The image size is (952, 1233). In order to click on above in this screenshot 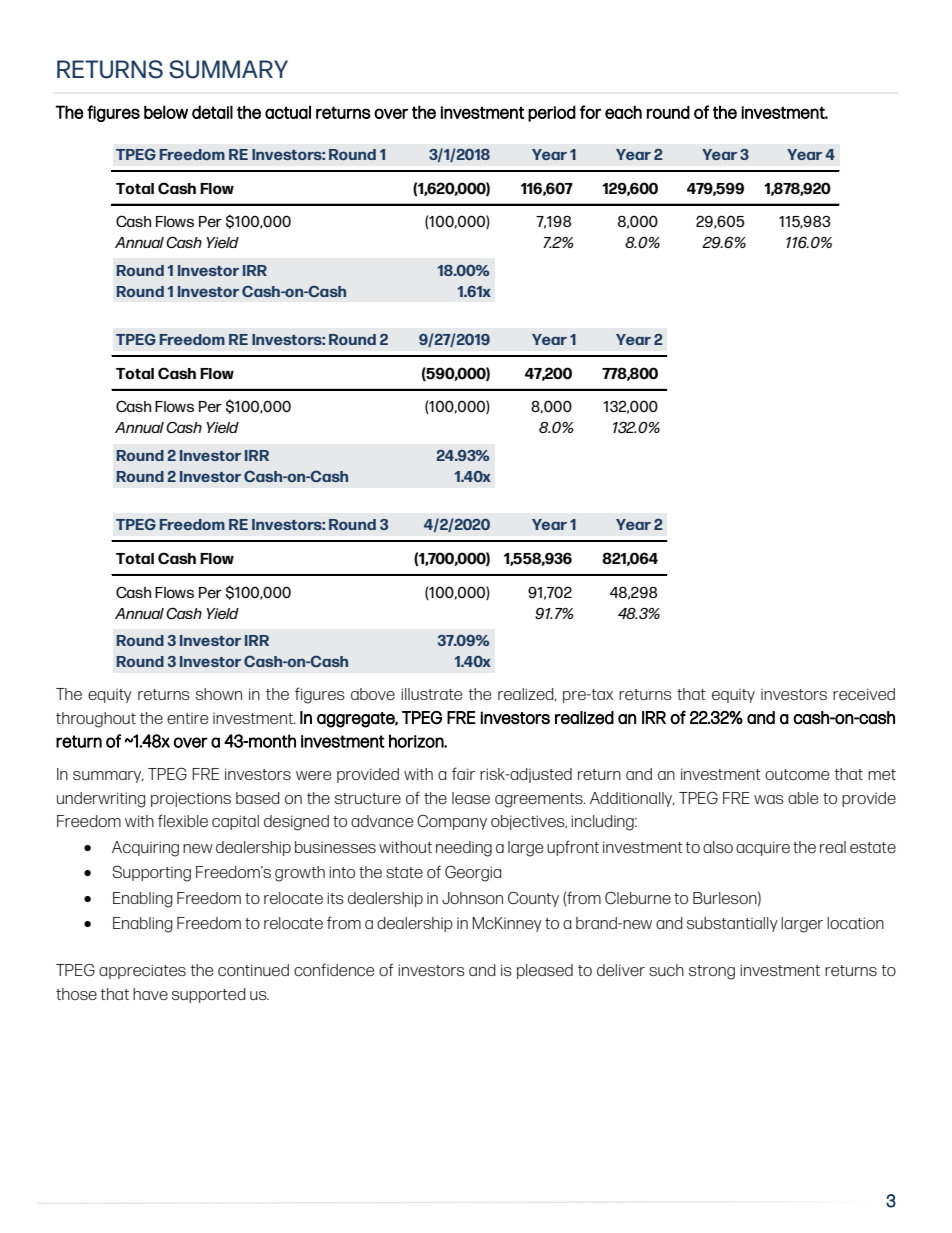, I will do `click(373, 694)`.
